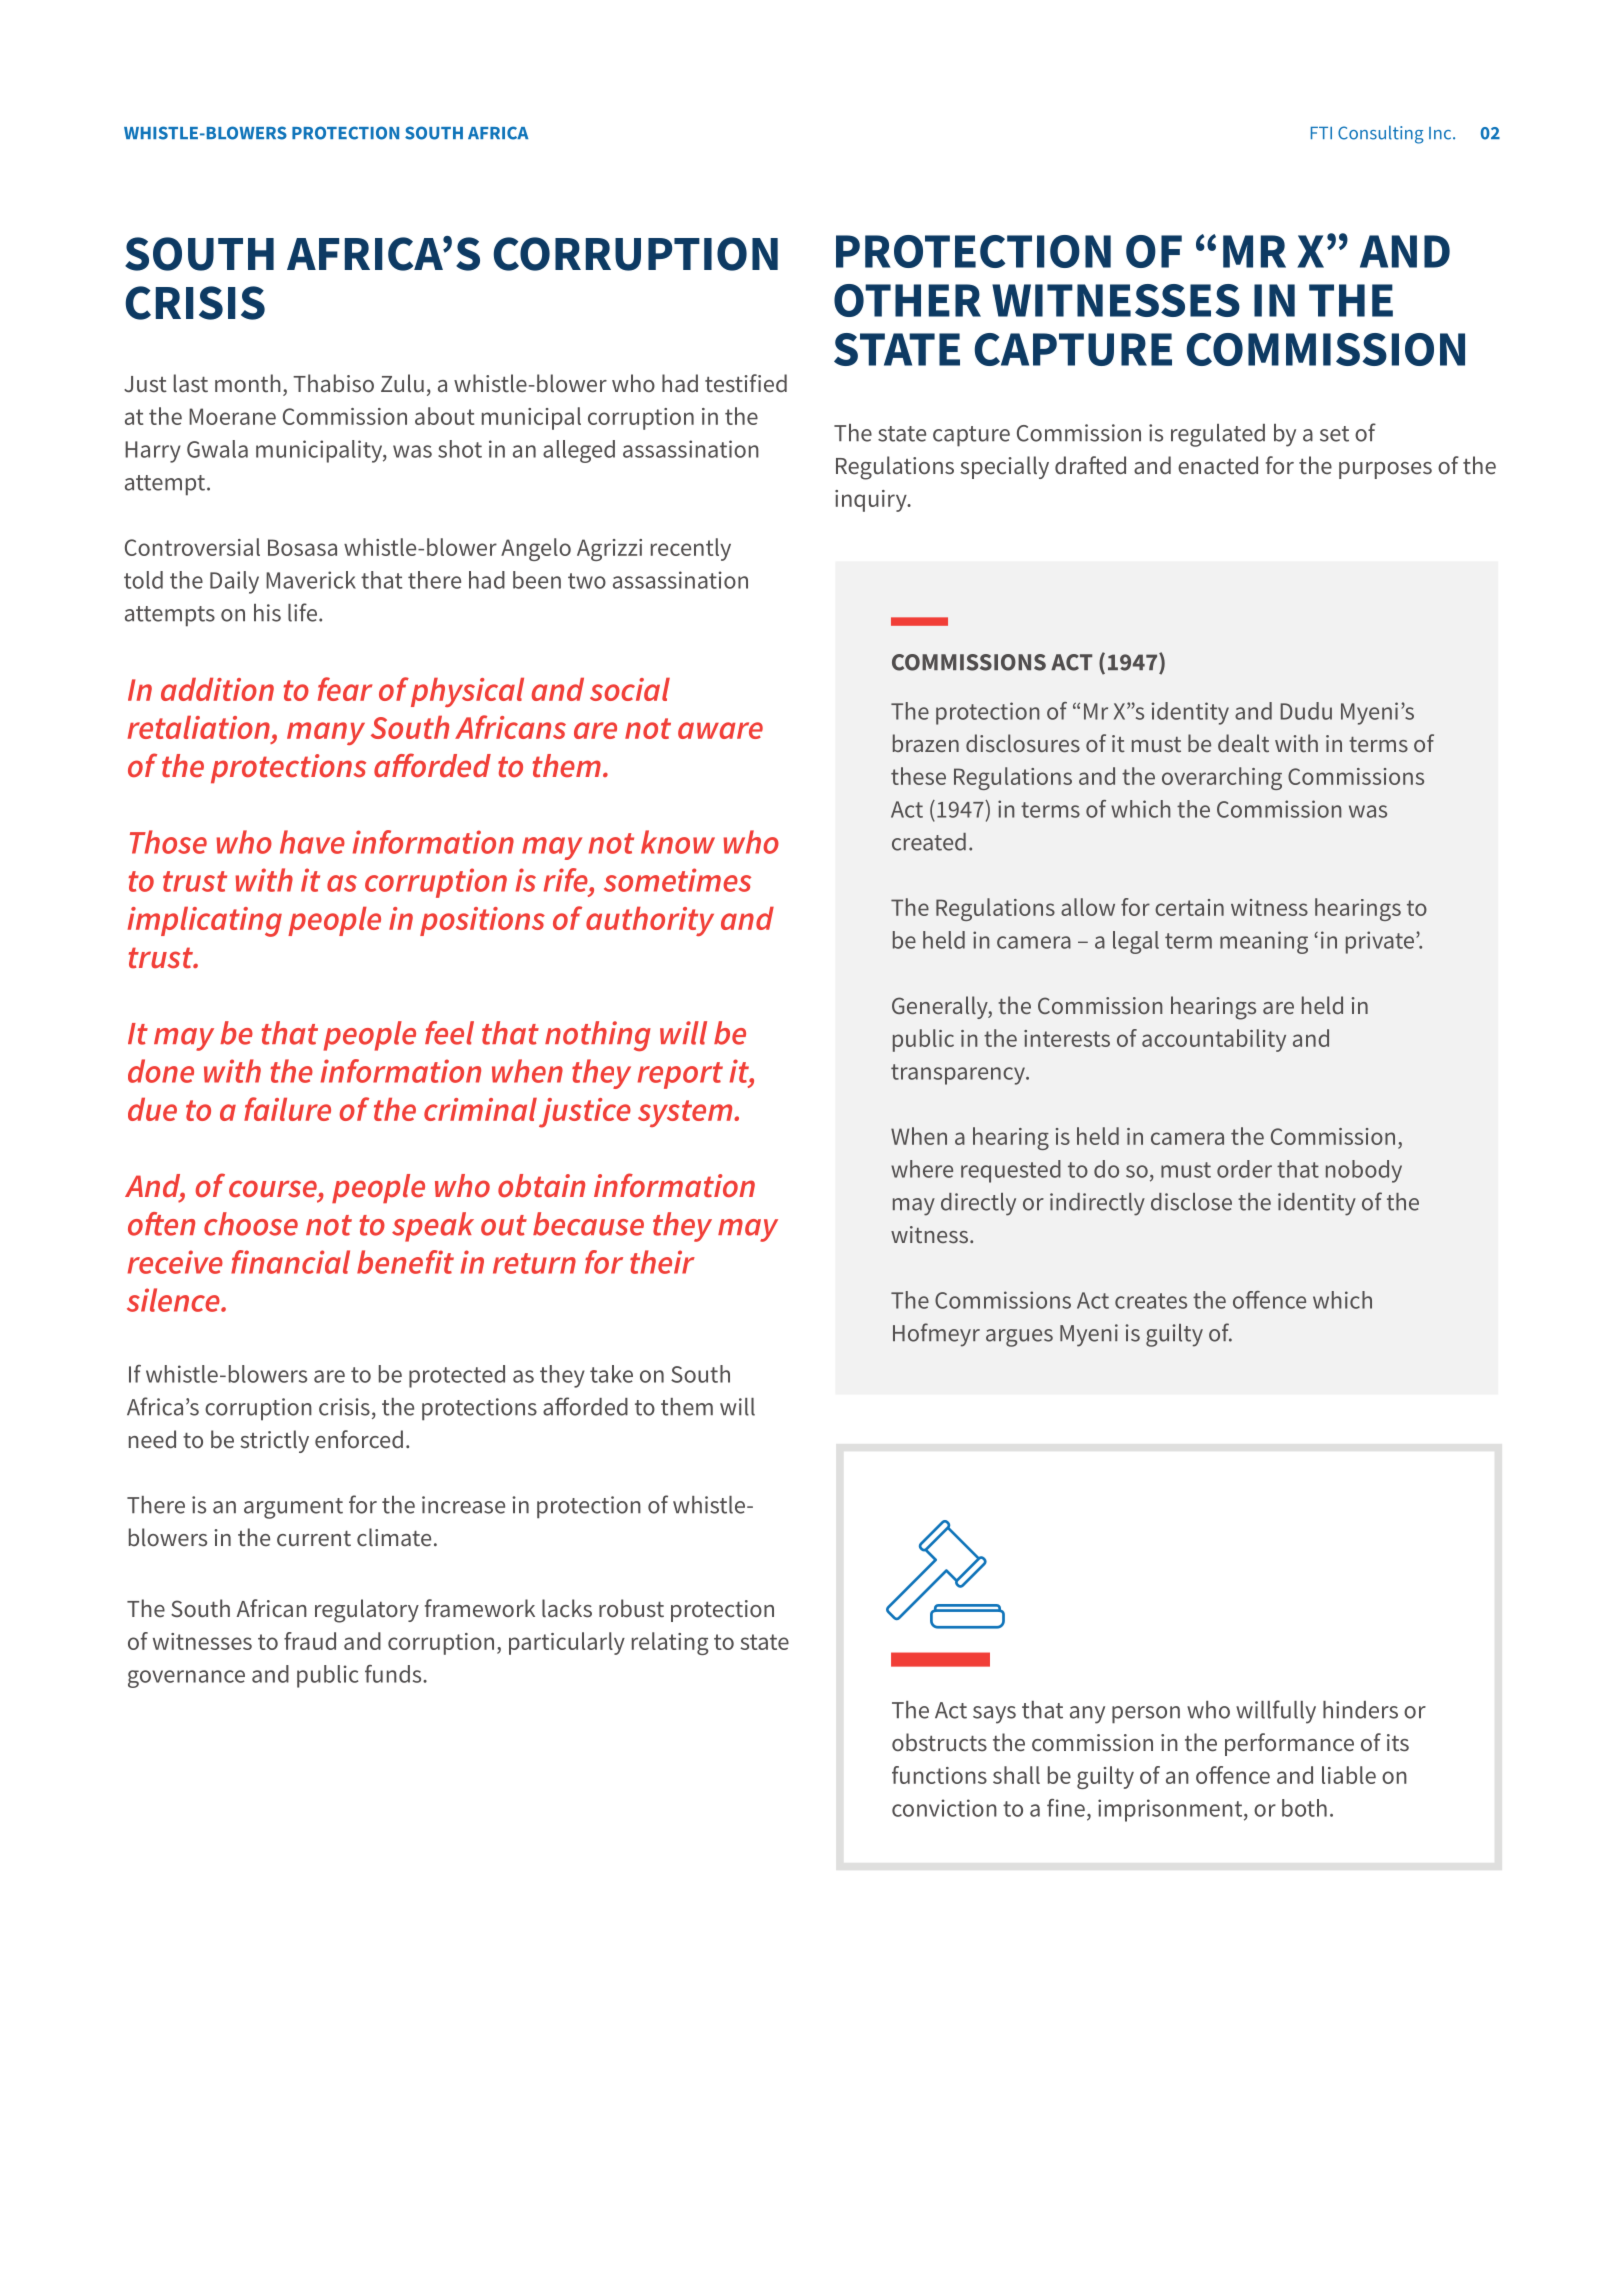 The image size is (1623, 2296). What do you see at coordinates (907, 300) in the document?
I see `OTHER` at bounding box center [907, 300].
